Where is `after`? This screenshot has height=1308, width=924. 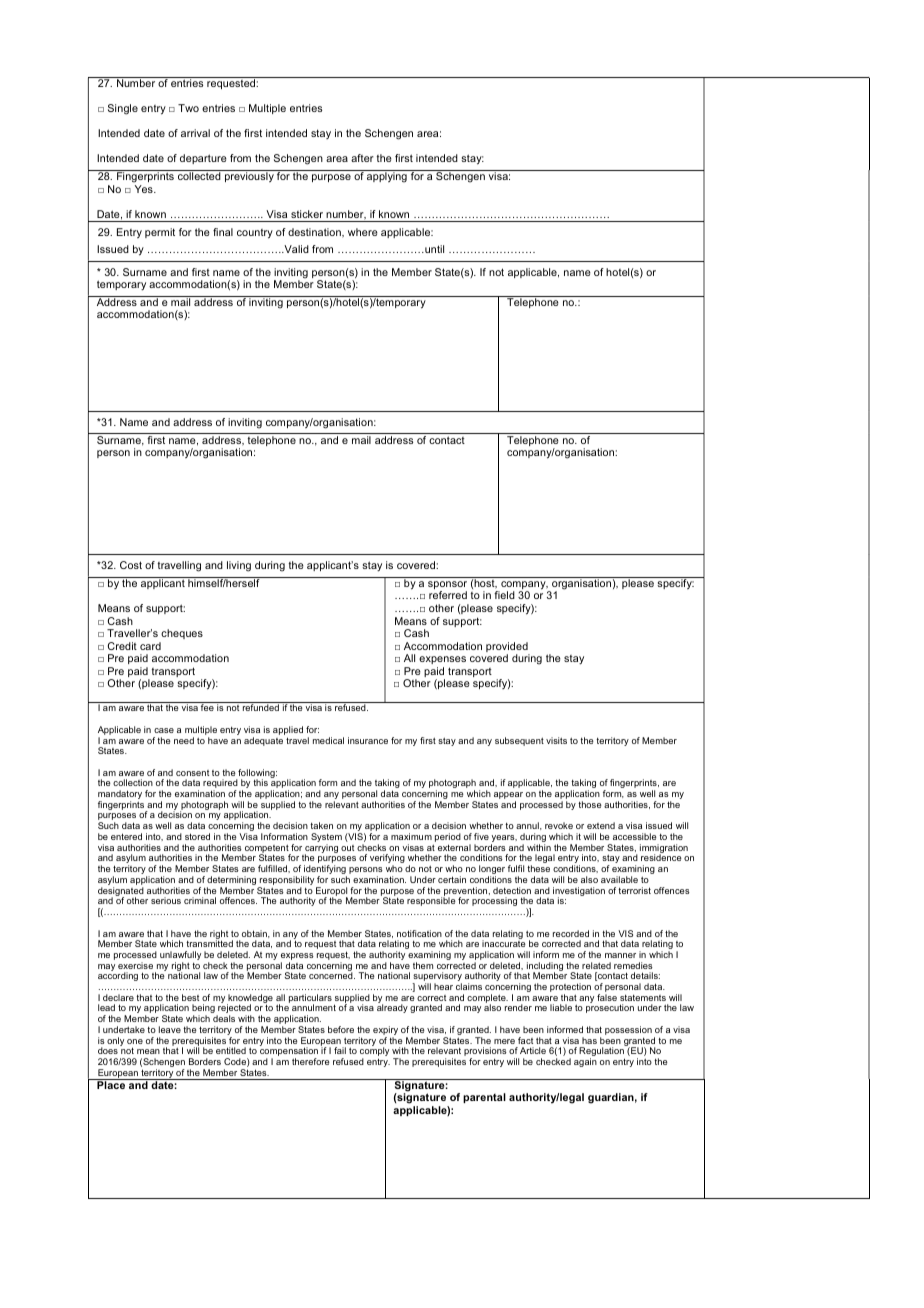 after is located at coordinates (362, 158).
